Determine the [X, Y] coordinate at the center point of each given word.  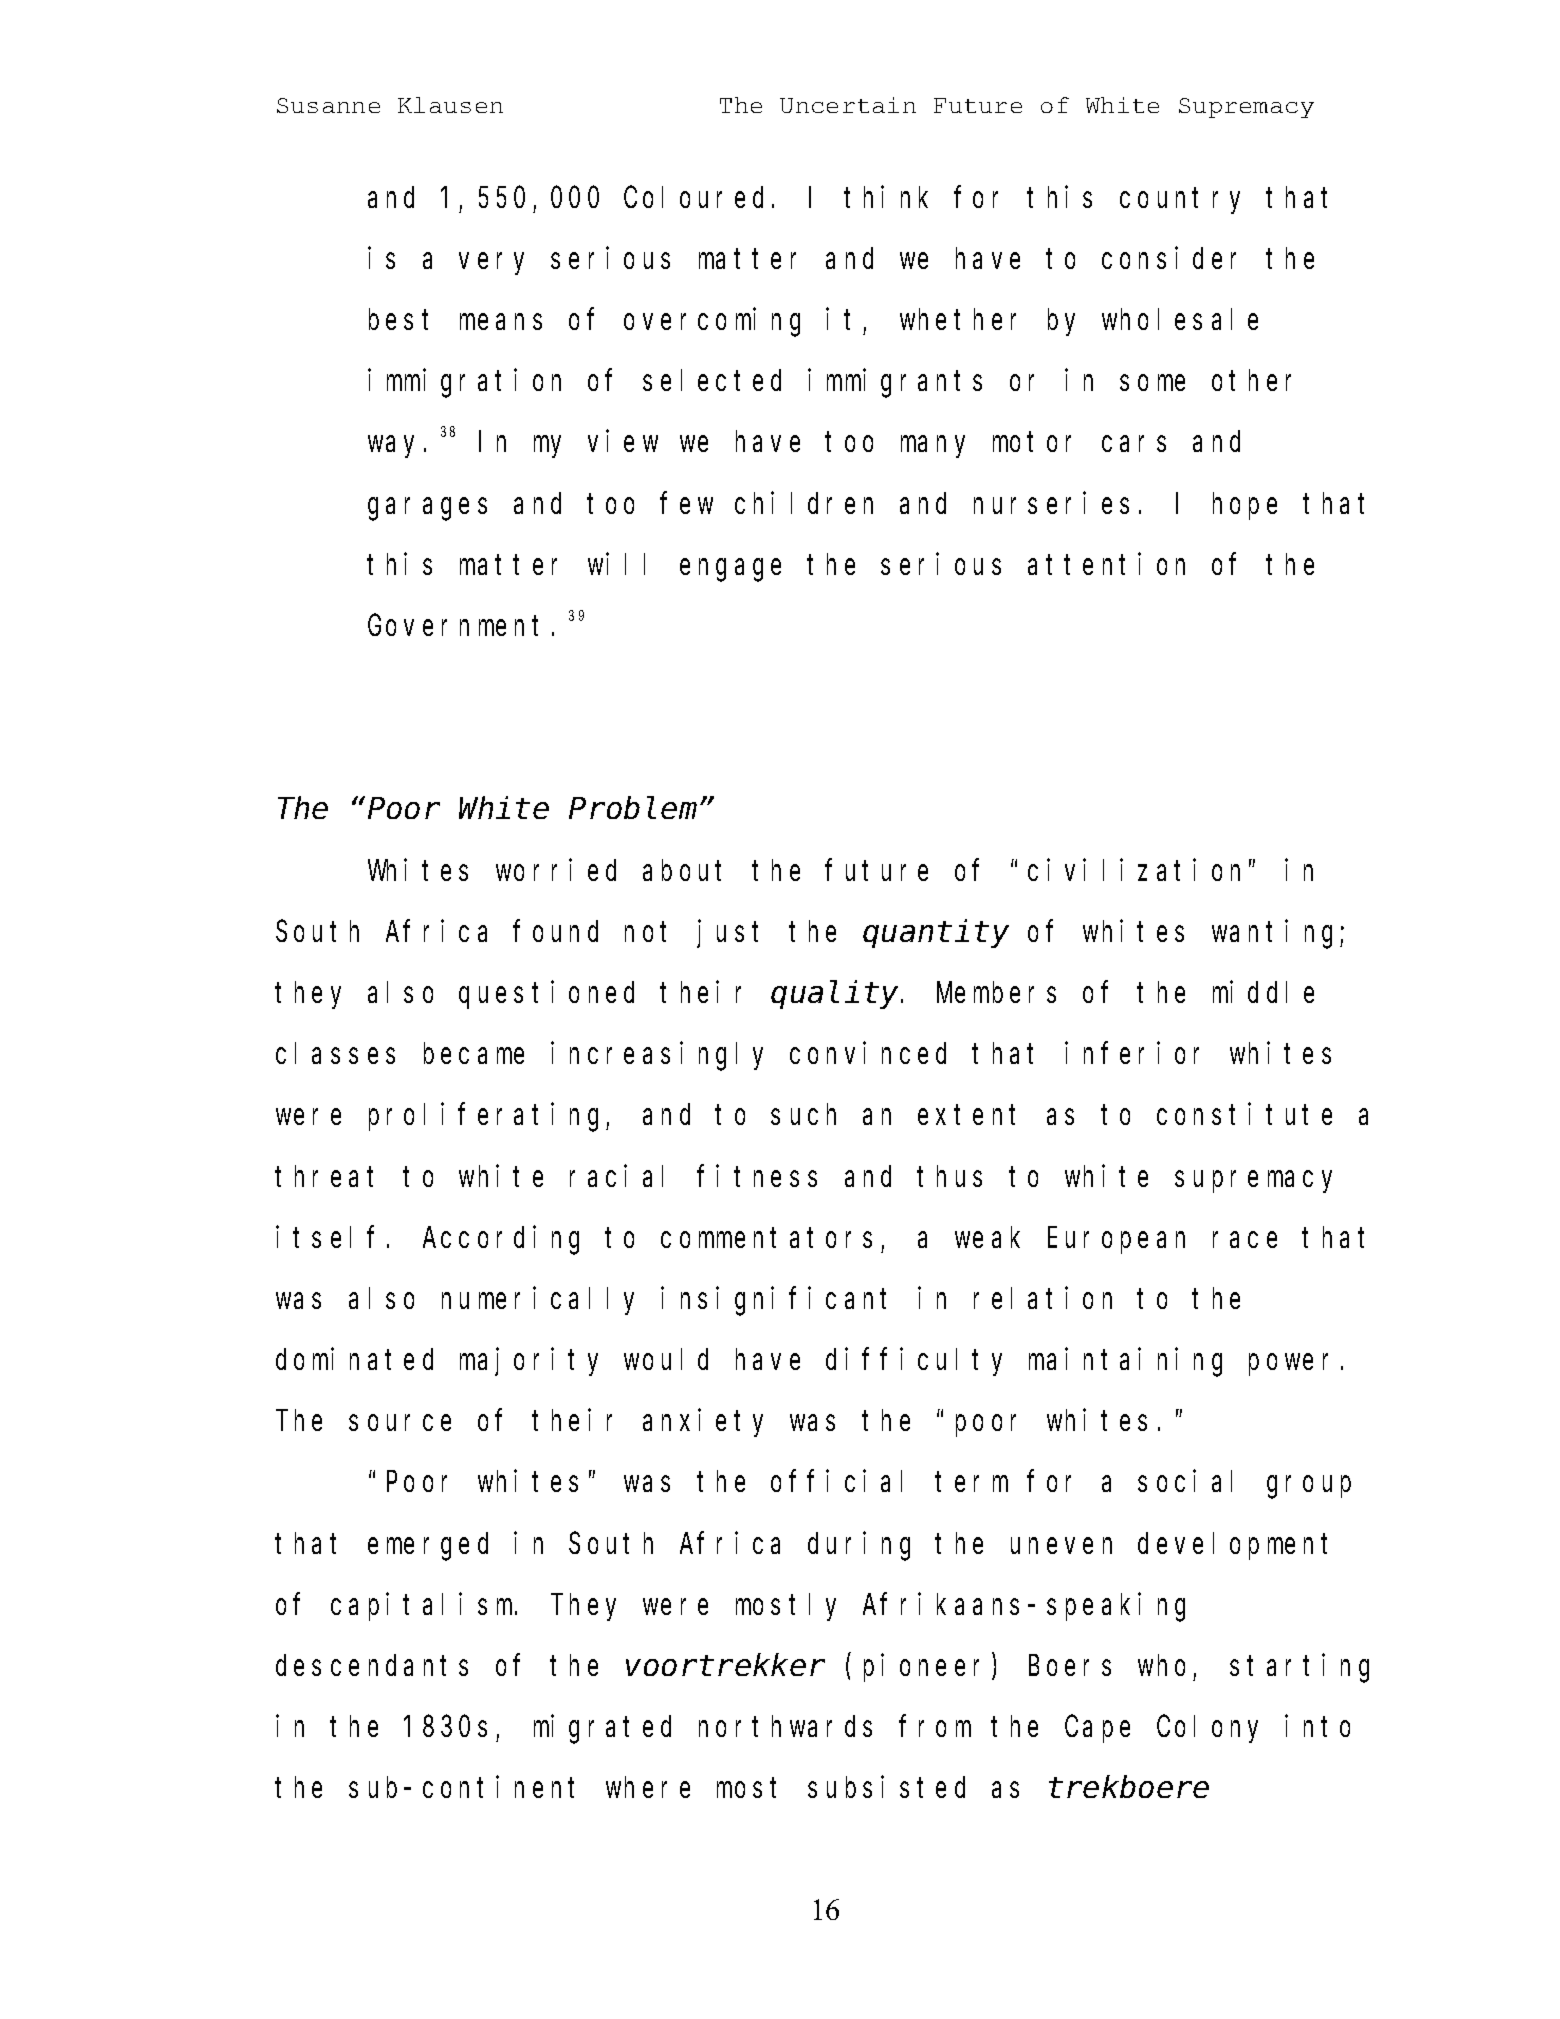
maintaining [1125, 1362]
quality [837, 995]
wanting [1276, 934]
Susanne [328, 105]
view [623, 441]
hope [1245, 506]
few [687, 503]
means [501, 322]
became [474, 1053]
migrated [602, 1729]
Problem [633, 808]
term [972, 1482]
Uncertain [848, 105]
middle [1263, 992]
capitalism [423, 1607]
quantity [936, 934]
